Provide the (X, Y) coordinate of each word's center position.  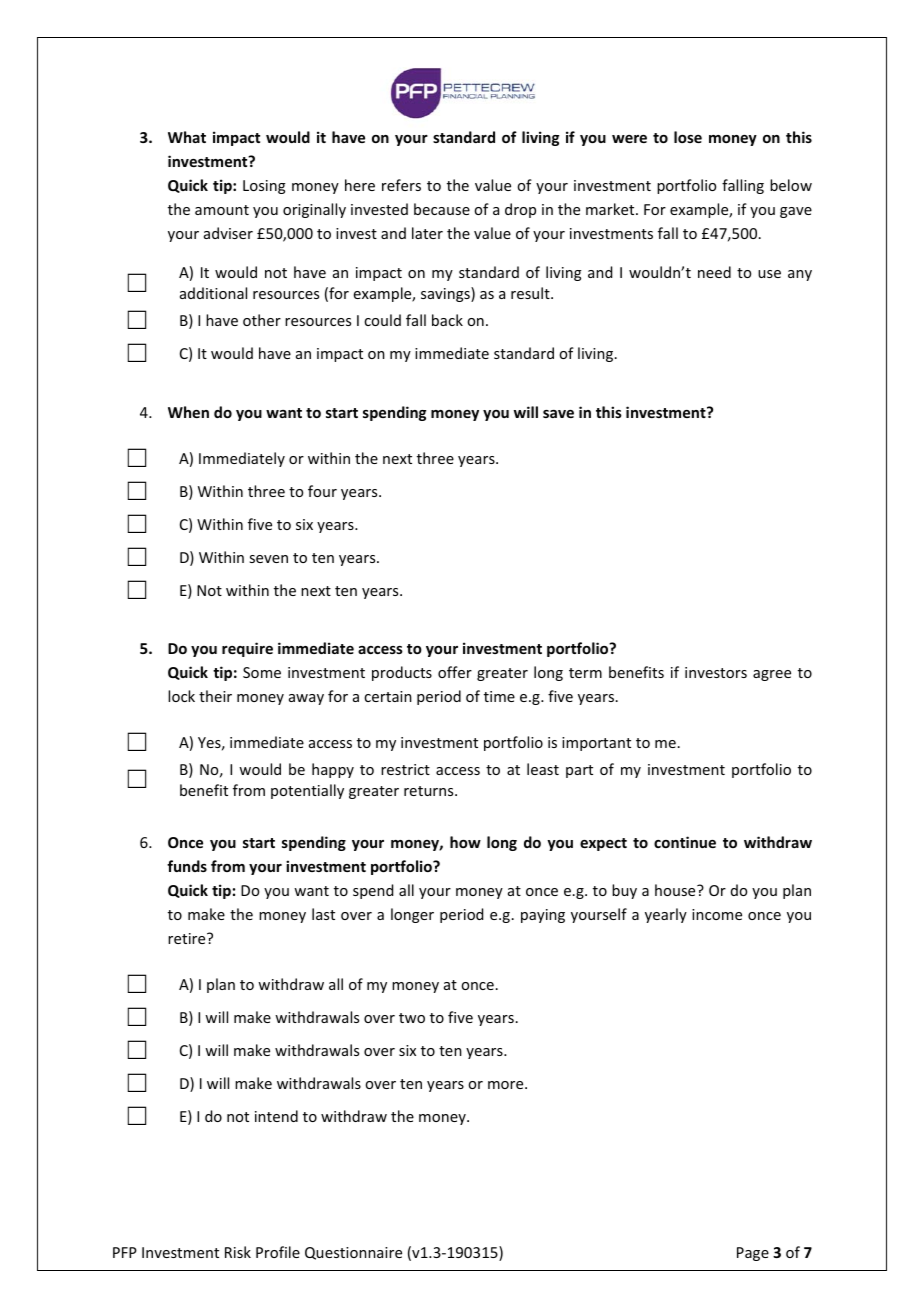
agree (772, 675)
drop (520, 210)
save (558, 414)
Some (262, 672)
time (499, 696)
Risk (238, 1252)
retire (188, 938)
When (188, 412)
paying (543, 916)
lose (688, 137)
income (717, 914)
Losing (264, 187)
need (714, 272)
